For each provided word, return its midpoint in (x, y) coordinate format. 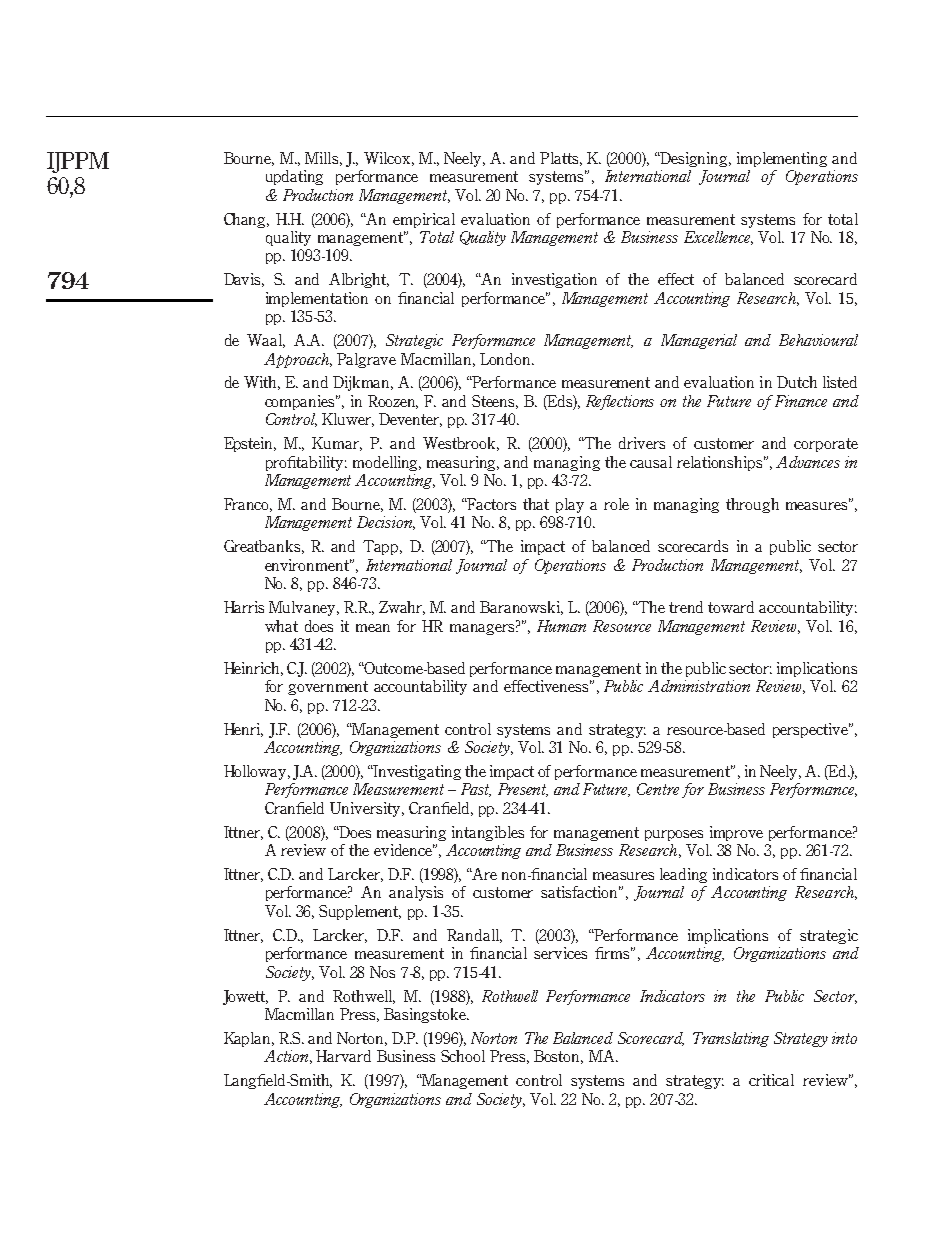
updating (294, 177)
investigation (554, 280)
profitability (306, 463)
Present (523, 790)
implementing (782, 159)
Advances (808, 462)
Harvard (343, 1056)
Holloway (256, 772)
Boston (558, 1057)
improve (736, 833)
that (536, 504)
